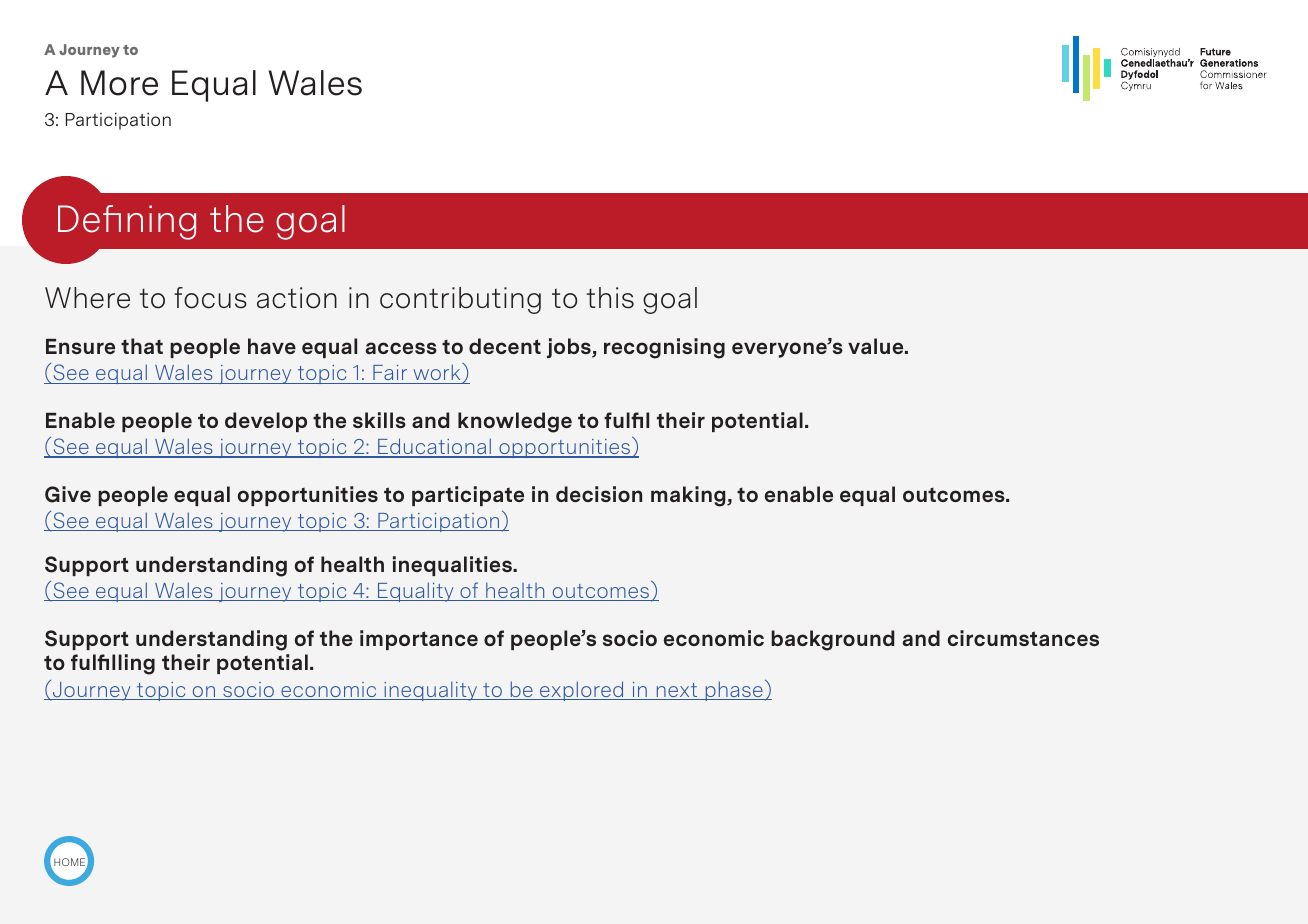 This image has width=1308, height=924. Describe the element at coordinates (127, 222) in the image. I see `Defining` at that location.
